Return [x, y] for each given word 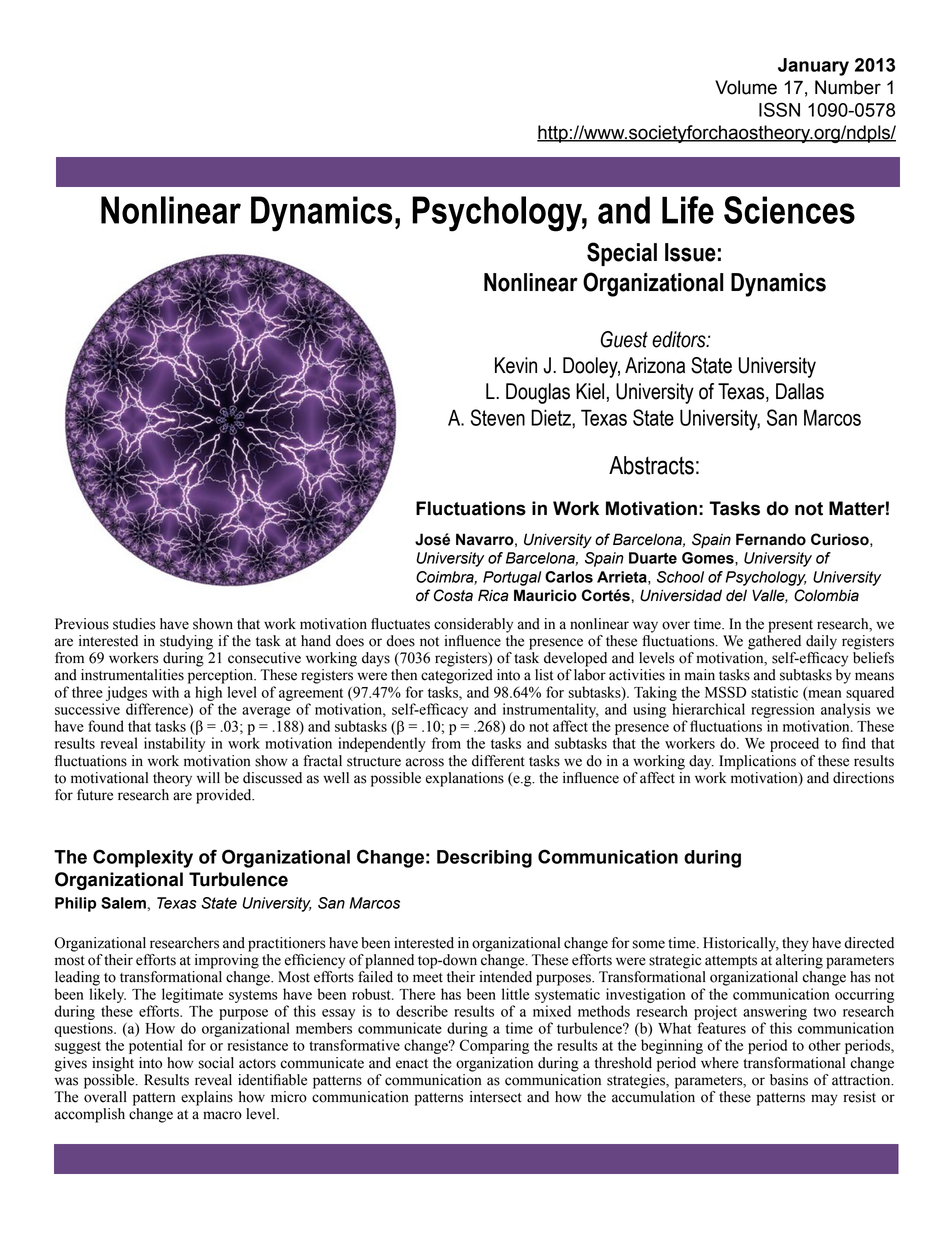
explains [207, 1098]
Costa [453, 595]
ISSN [779, 109]
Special [622, 254]
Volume [746, 87]
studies [134, 624]
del [736, 595]
